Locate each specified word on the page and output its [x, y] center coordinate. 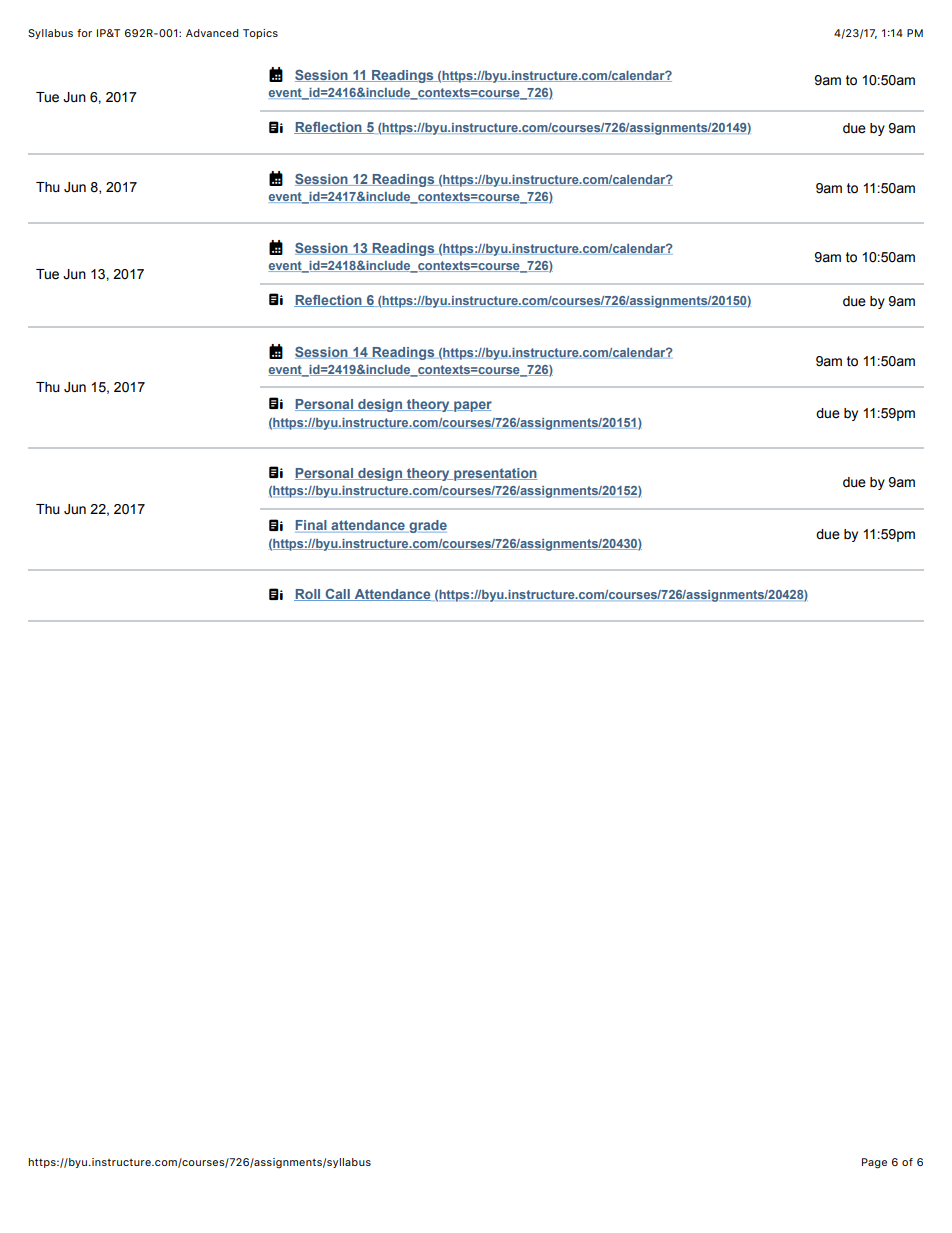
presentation [494, 474]
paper [472, 406]
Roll [308, 595]
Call [337, 595]
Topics [260, 34]
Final [312, 526]
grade [427, 526]
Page [874, 1163]
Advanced [212, 33]
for [84, 33]
